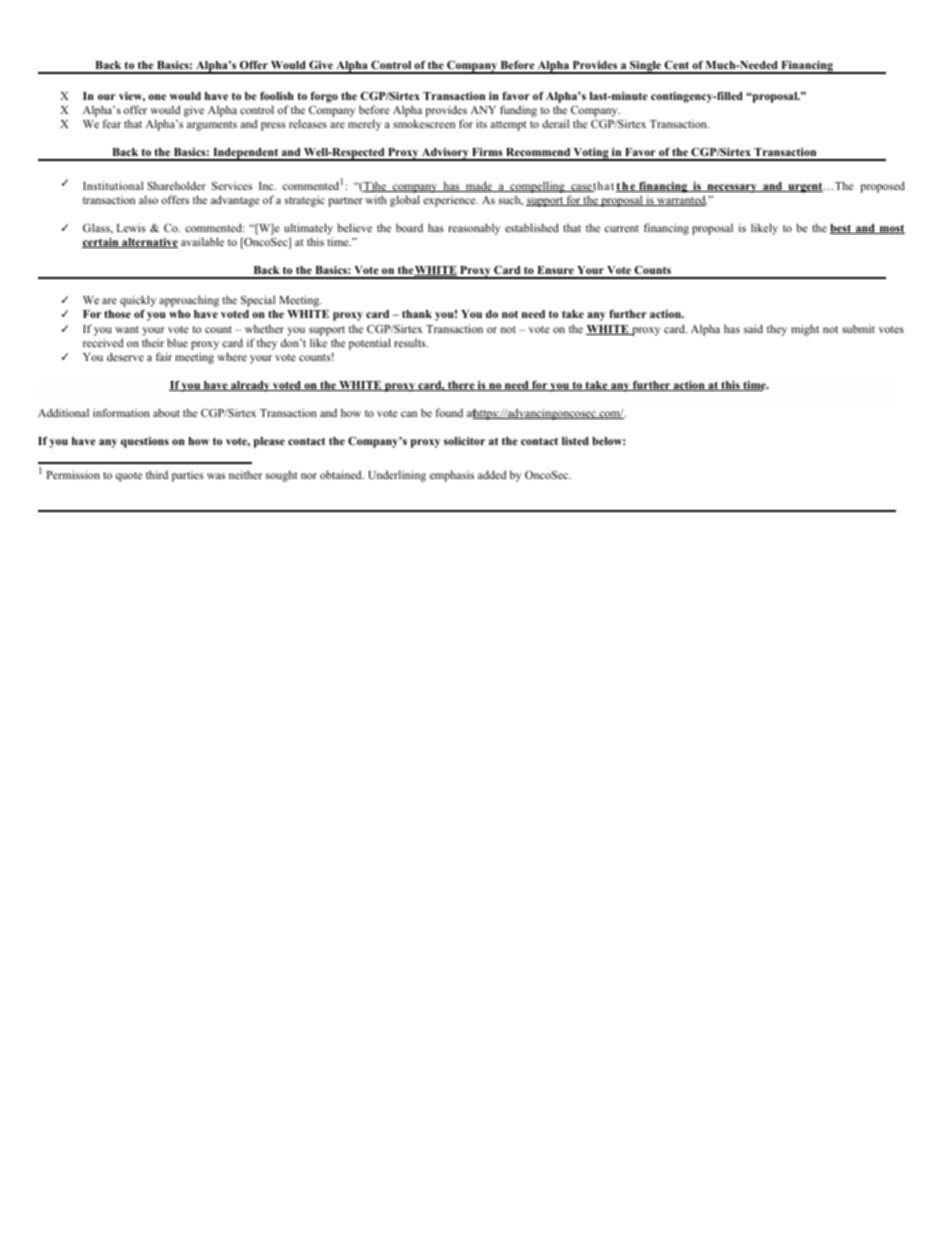 The image size is (952, 1233). Describe the element at coordinates (518, 111) in the screenshot. I see `funding` at that location.
